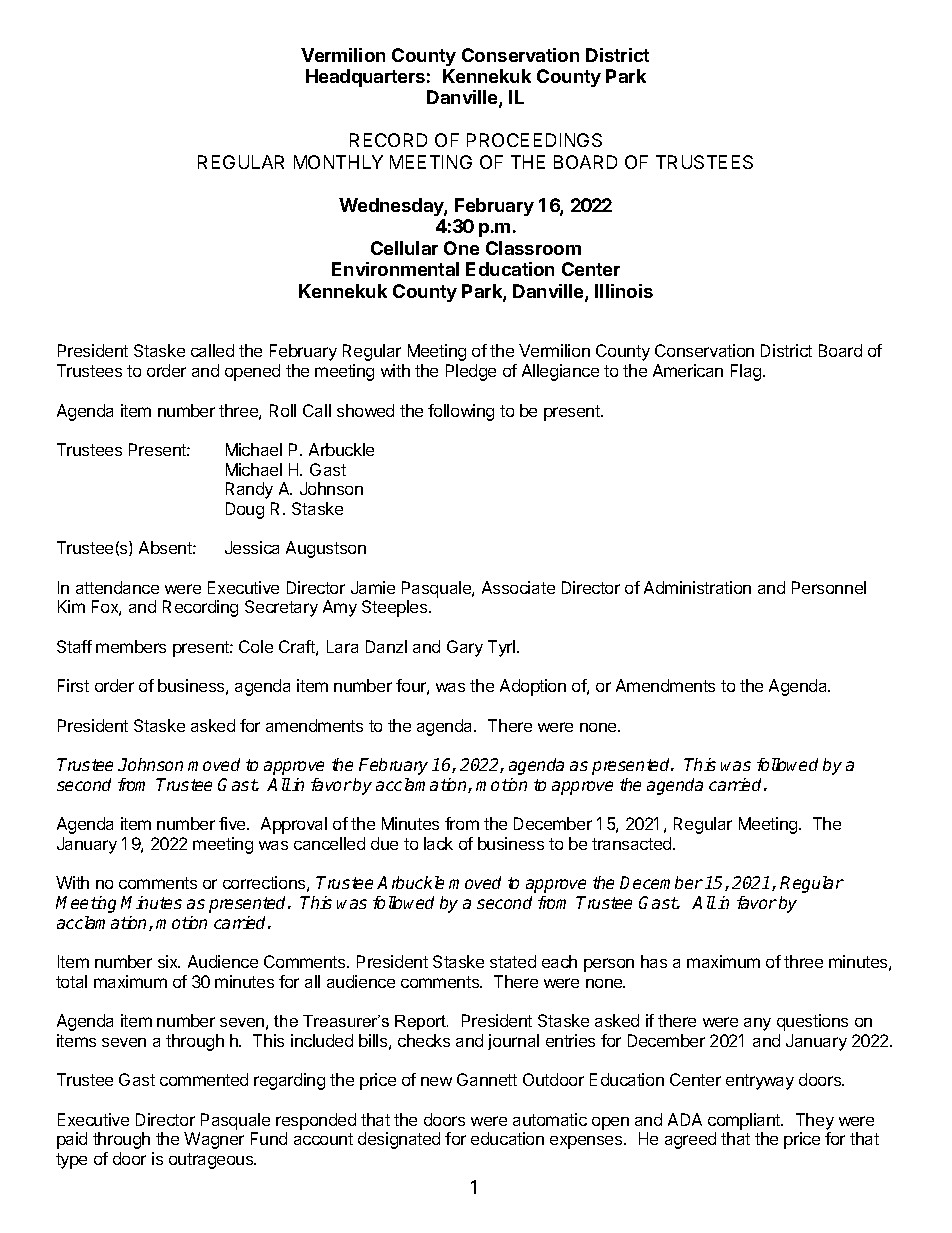 Image resolution: width=952 pixels, height=1233 pixels. I want to click on lack, so click(438, 843).
